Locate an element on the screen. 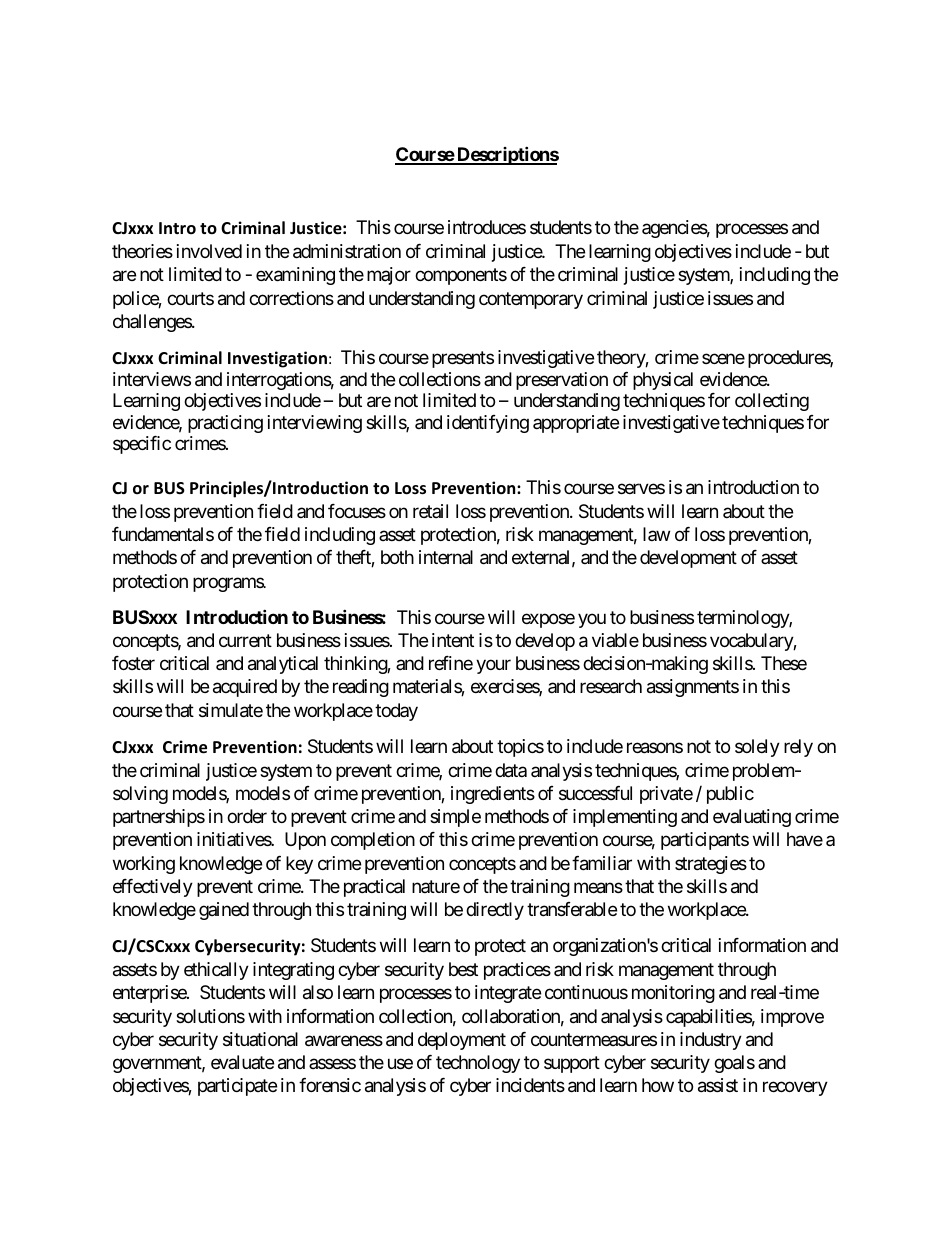  familiar is located at coordinates (602, 863).
